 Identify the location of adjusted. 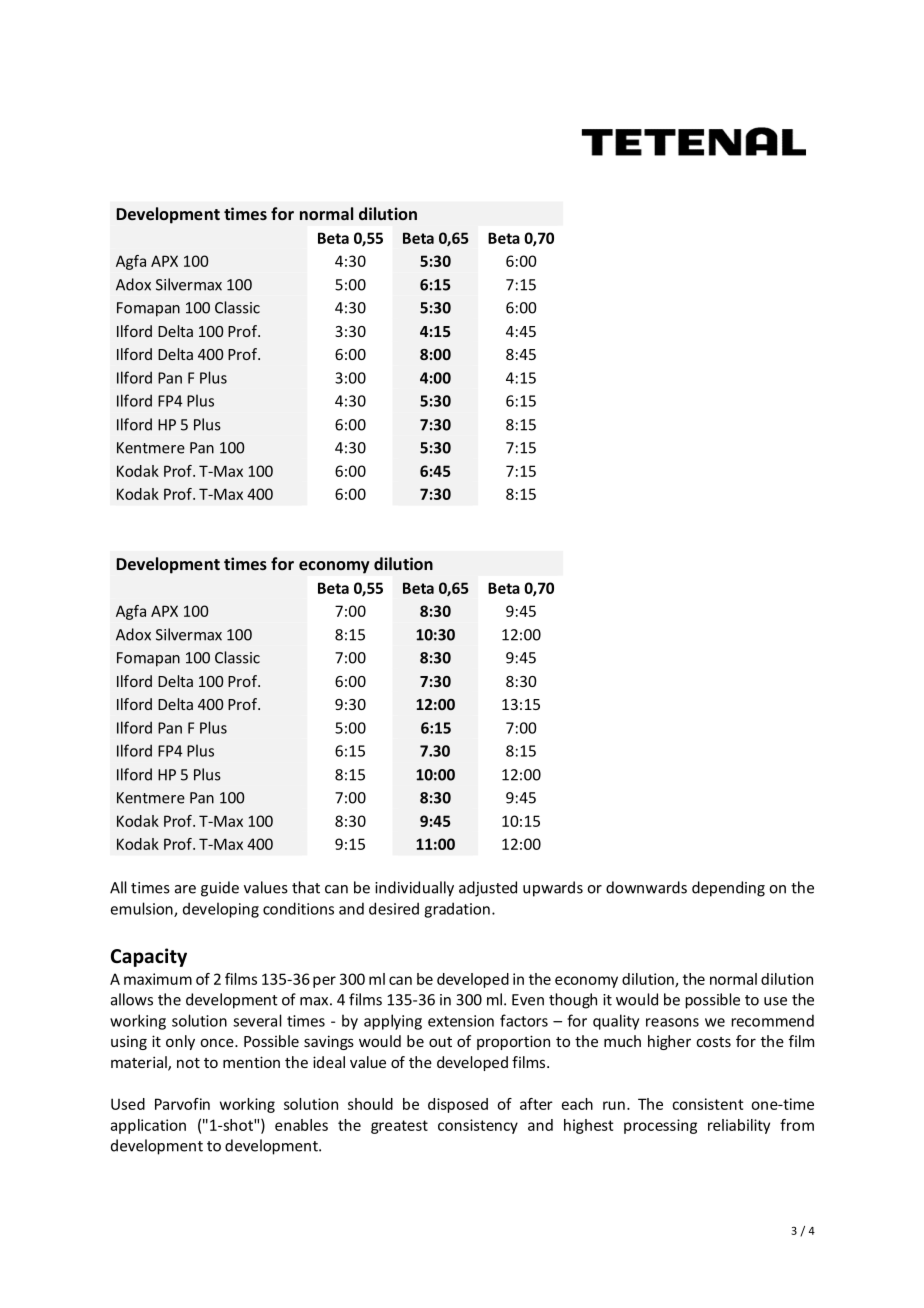
(488, 889).
